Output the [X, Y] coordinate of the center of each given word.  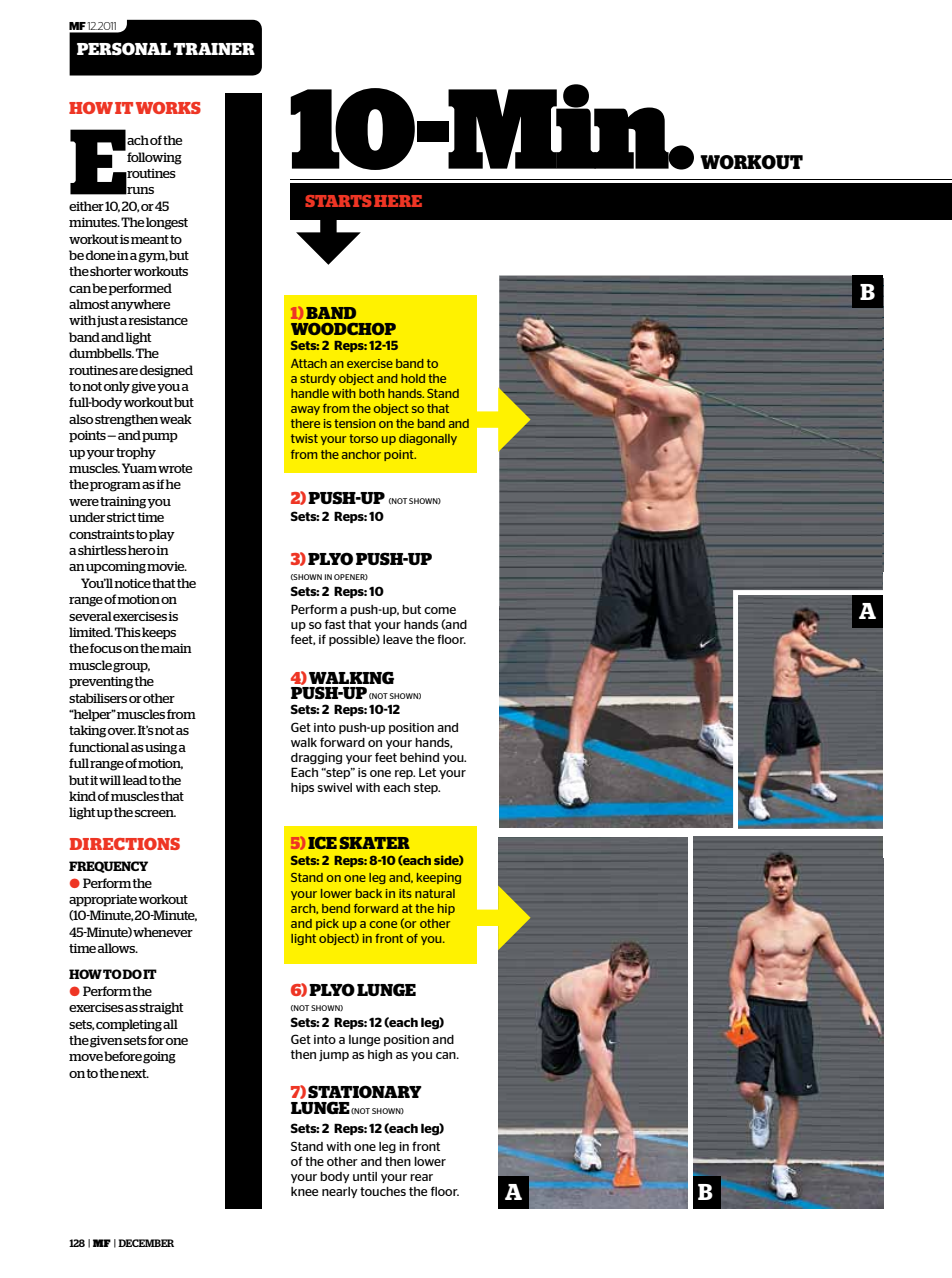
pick [327, 924]
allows [118, 948]
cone [383, 924]
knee [304, 1191]
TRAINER [214, 49]
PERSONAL [124, 49]
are [128, 371]
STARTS [338, 201]
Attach [309, 363]
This [128, 632]
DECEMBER [146, 1243]
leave [398, 639]
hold [413, 378]
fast [335, 624]
